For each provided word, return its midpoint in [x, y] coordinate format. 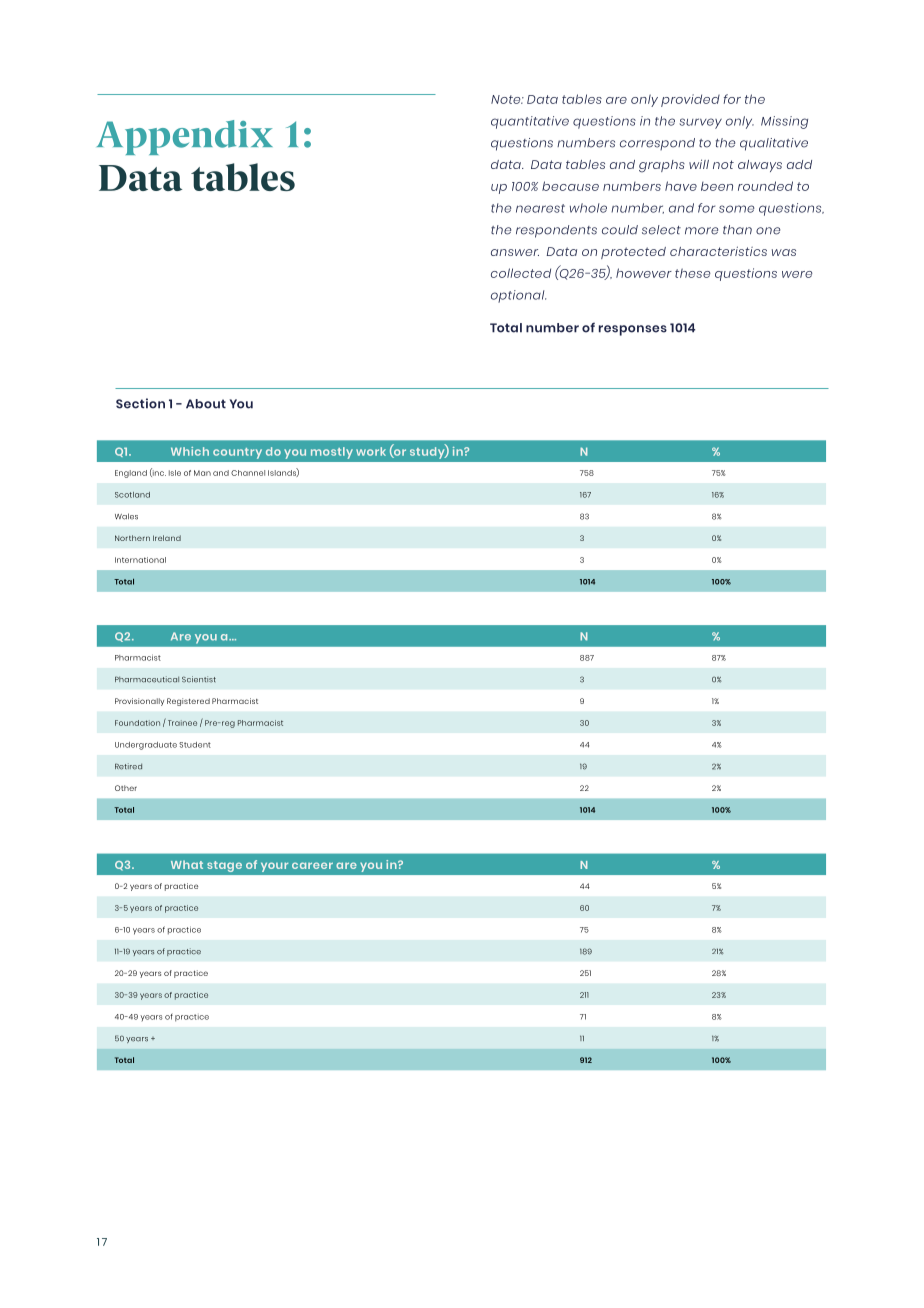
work [371, 451]
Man [202, 473]
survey [700, 123]
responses [633, 330]
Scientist [199, 679]
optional [518, 296]
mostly [332, 453]
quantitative [530, 122]
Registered [188, 702]
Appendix [185, 137]
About [206, 404]
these [693, 273]
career [312, 865]
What [187, 864]
